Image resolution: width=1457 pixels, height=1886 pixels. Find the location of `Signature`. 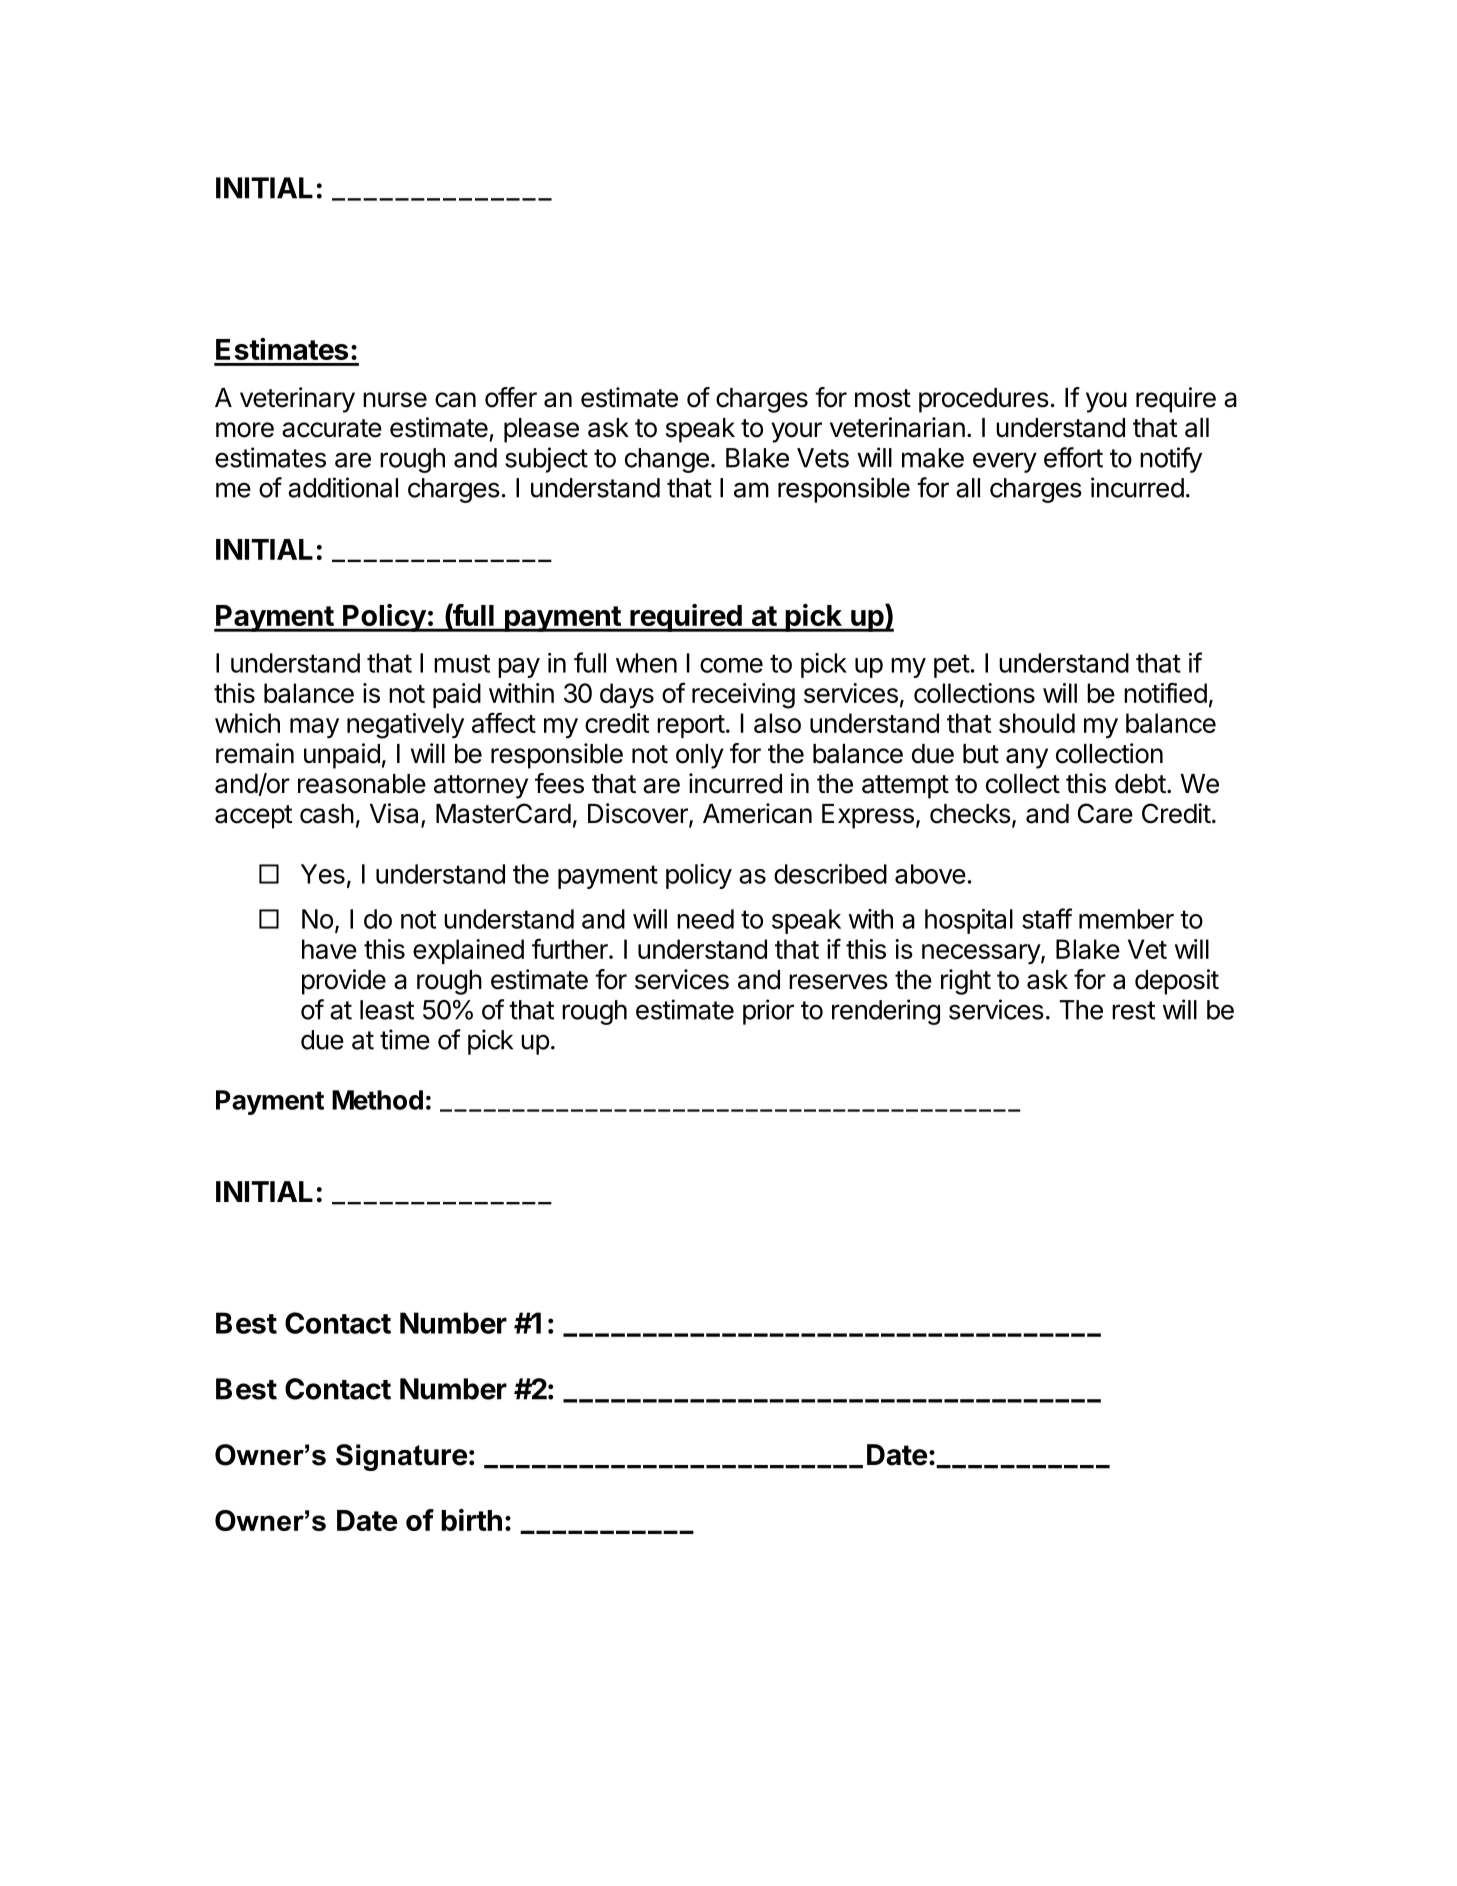

Signature is located at coordinates (401, 1457).
